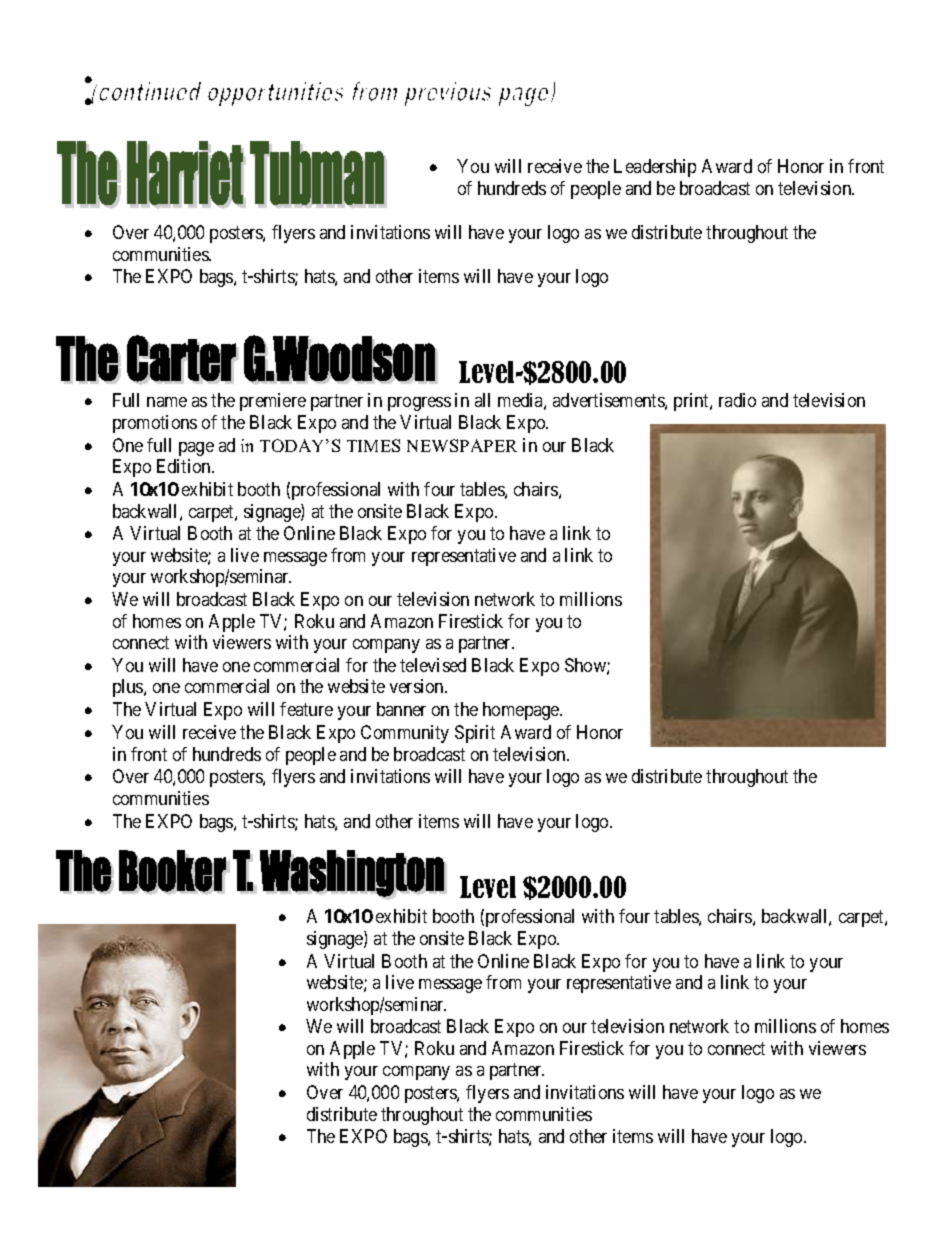 This page has height=1233, width=952. What do you see at coordinates (655, 168) in the page?
I see `Leadership` at bounding box center [655, 168].
